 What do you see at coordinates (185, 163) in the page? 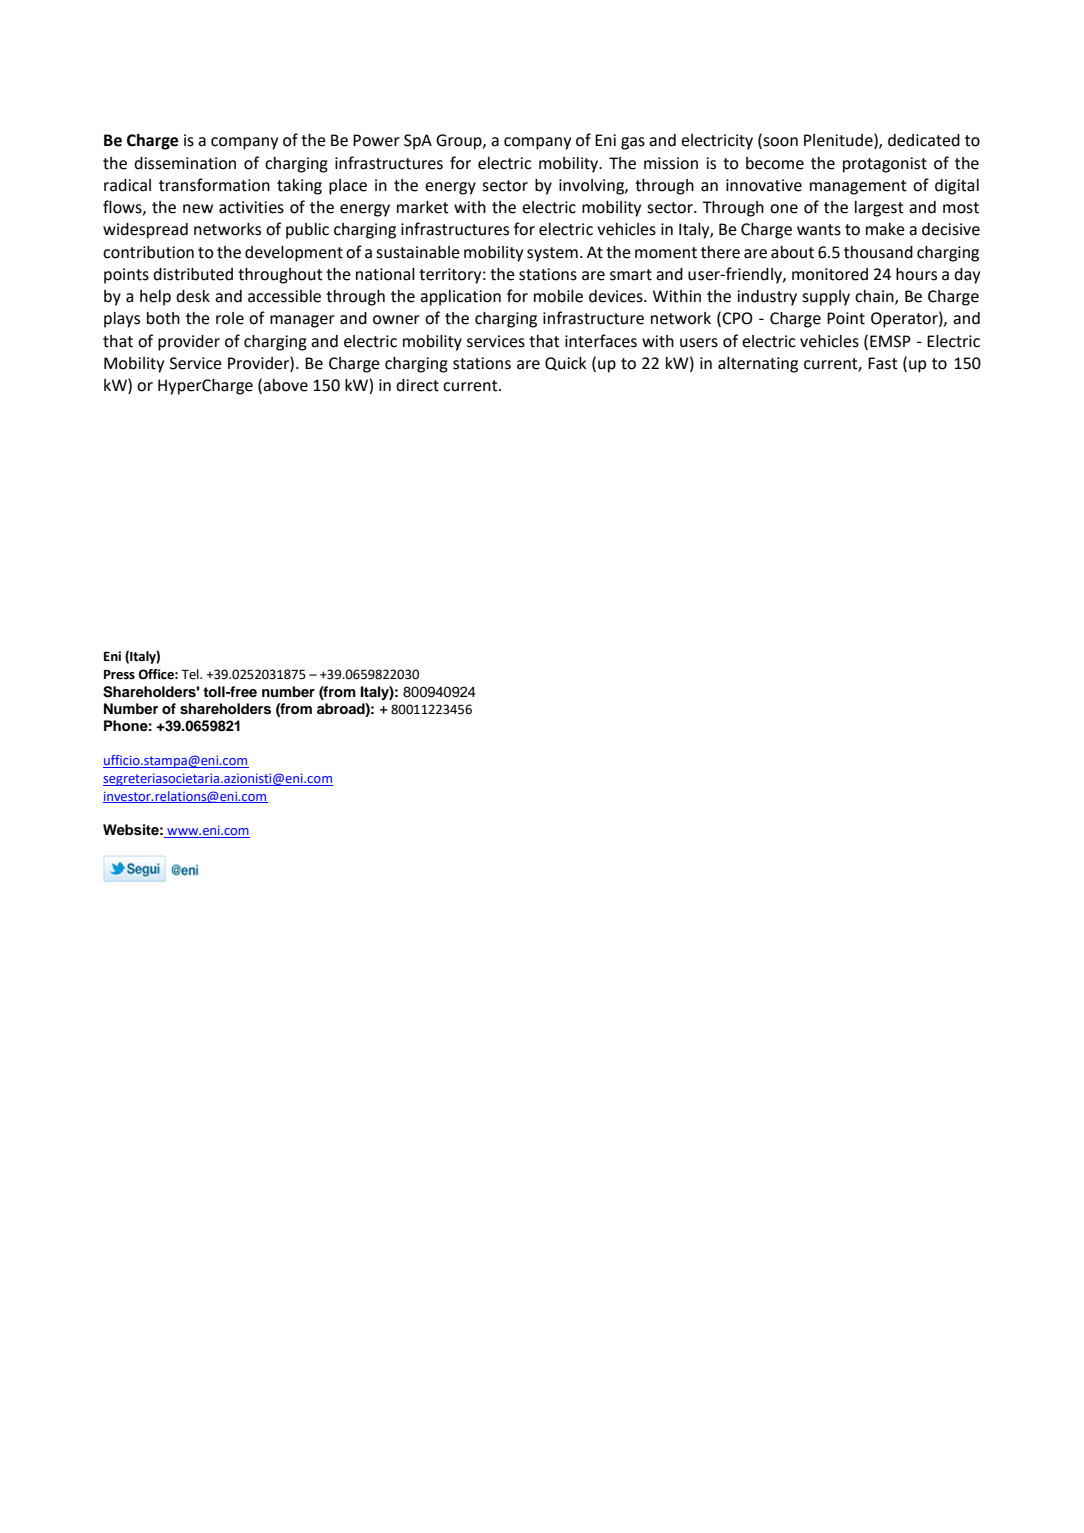
I see `dissemination` at bounding box center [185, 163].
